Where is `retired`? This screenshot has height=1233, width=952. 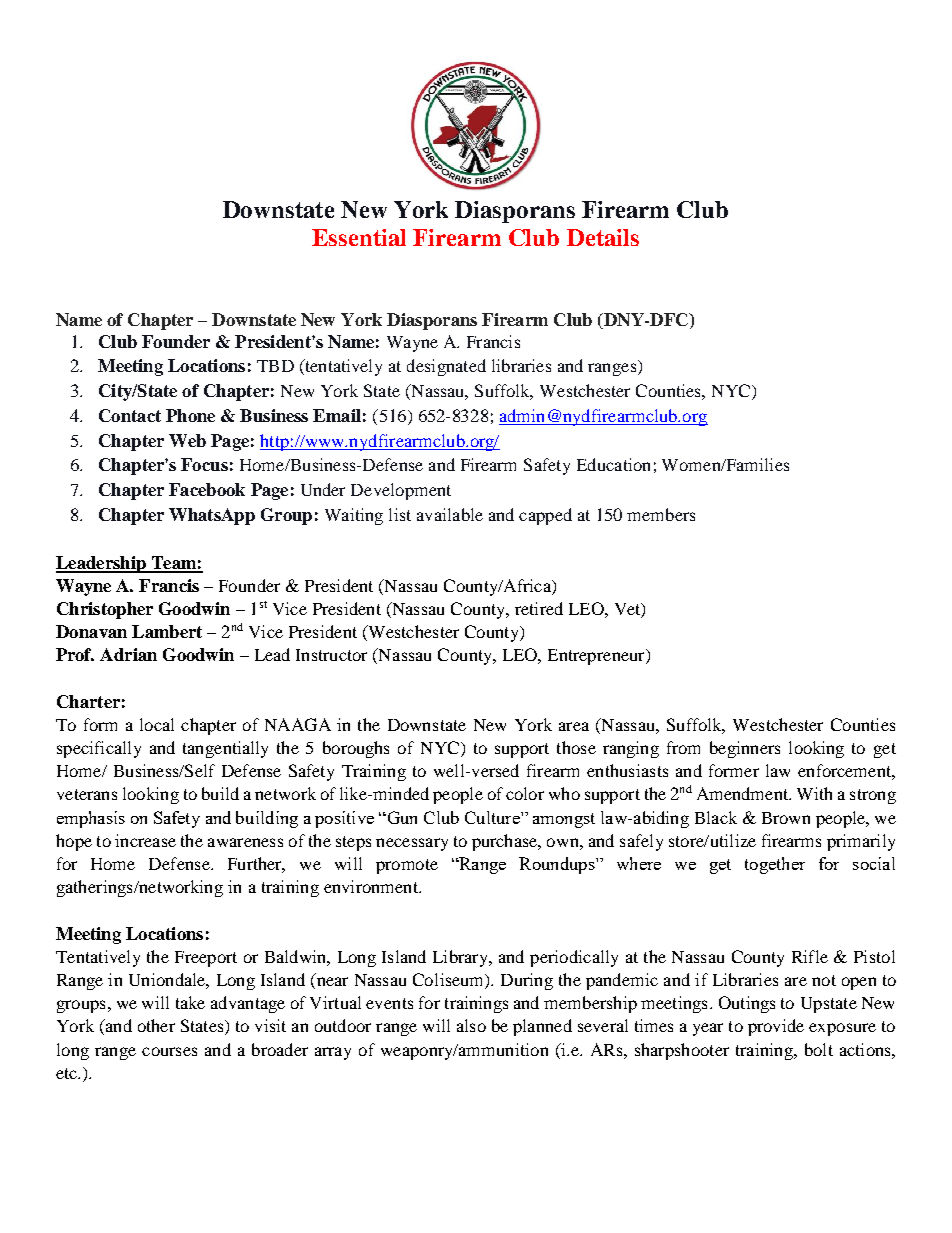 retired is located at coordinates (539, 608).
